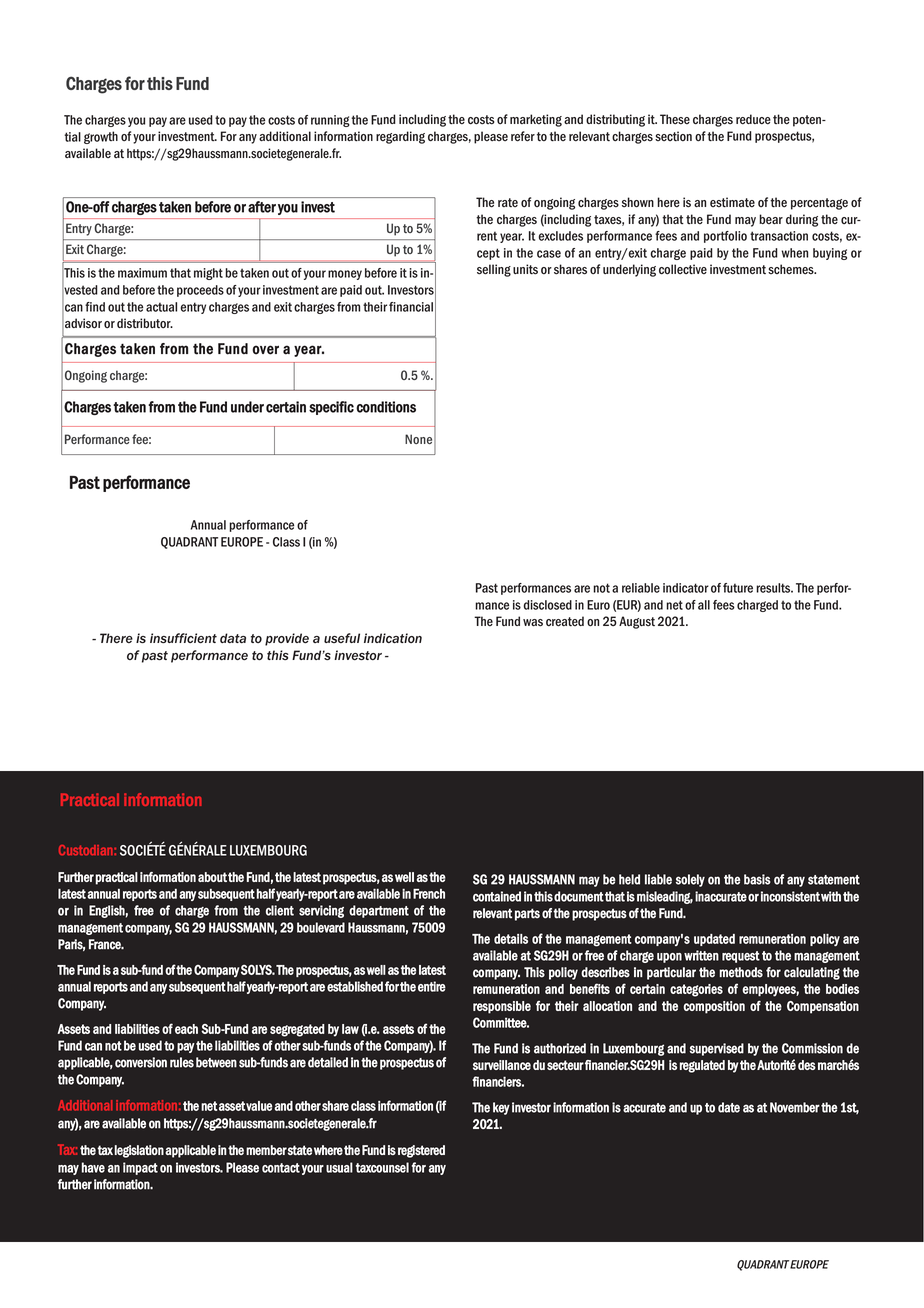 This screenshot has width=924, height=1308. I want to click on contained, so click(497, 896).
